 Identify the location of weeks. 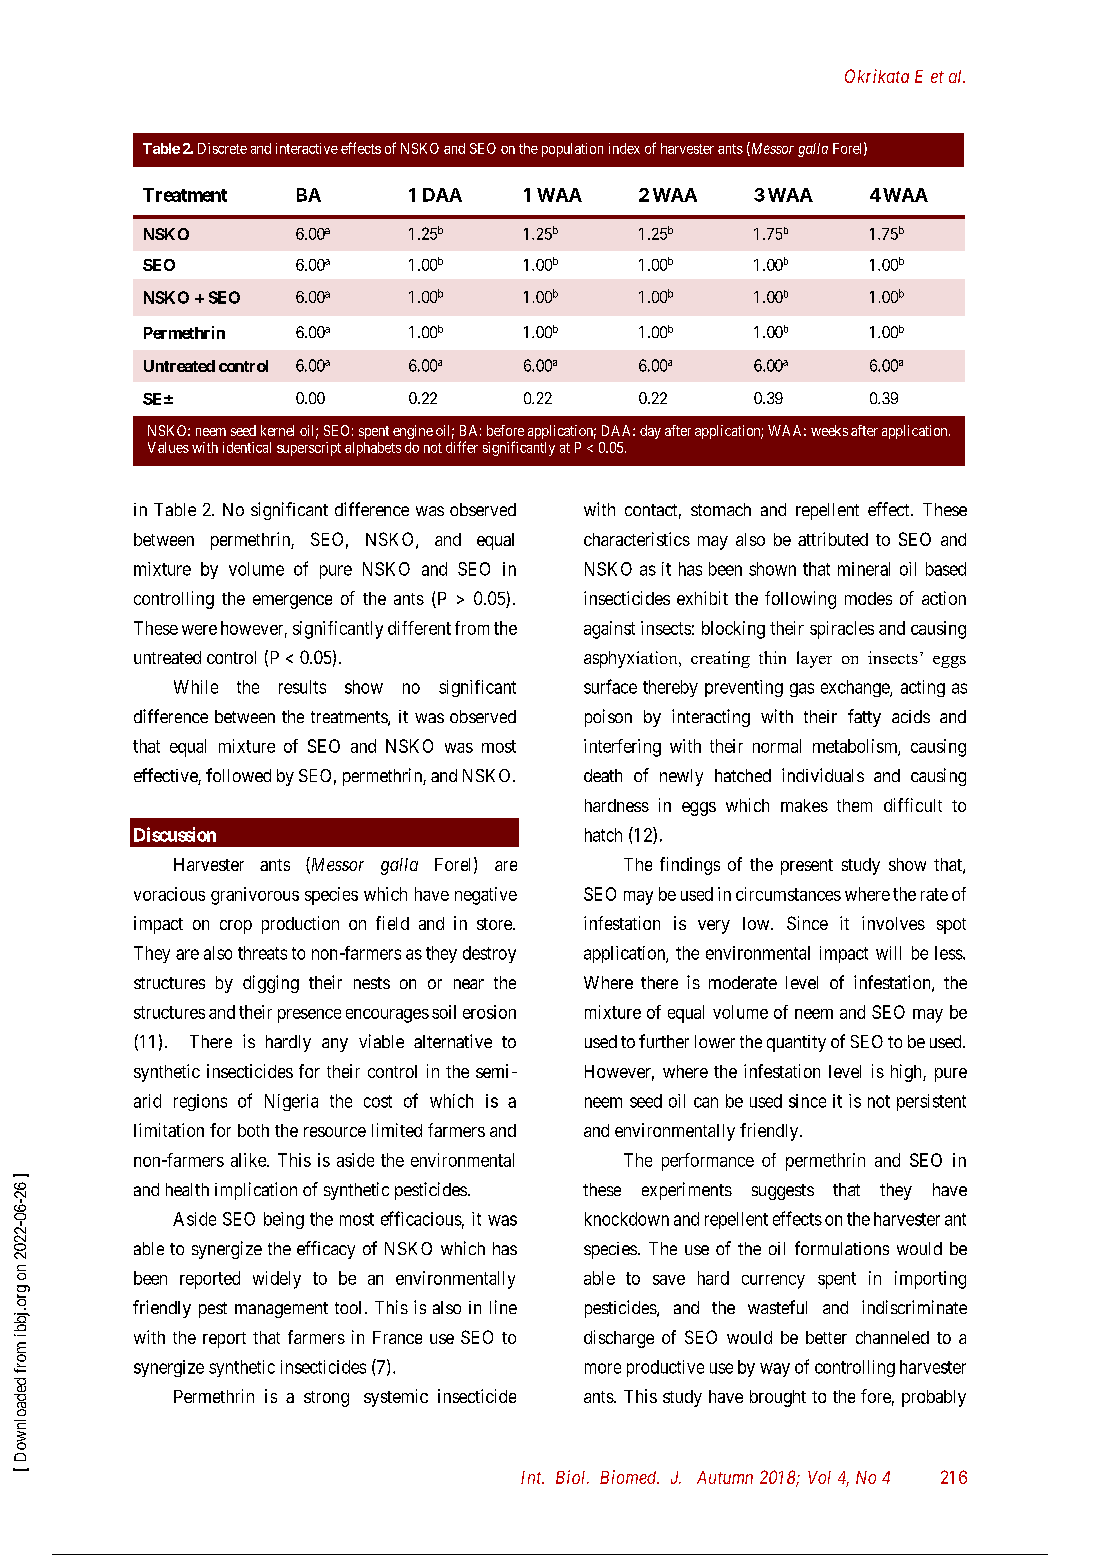
(829, 430).
